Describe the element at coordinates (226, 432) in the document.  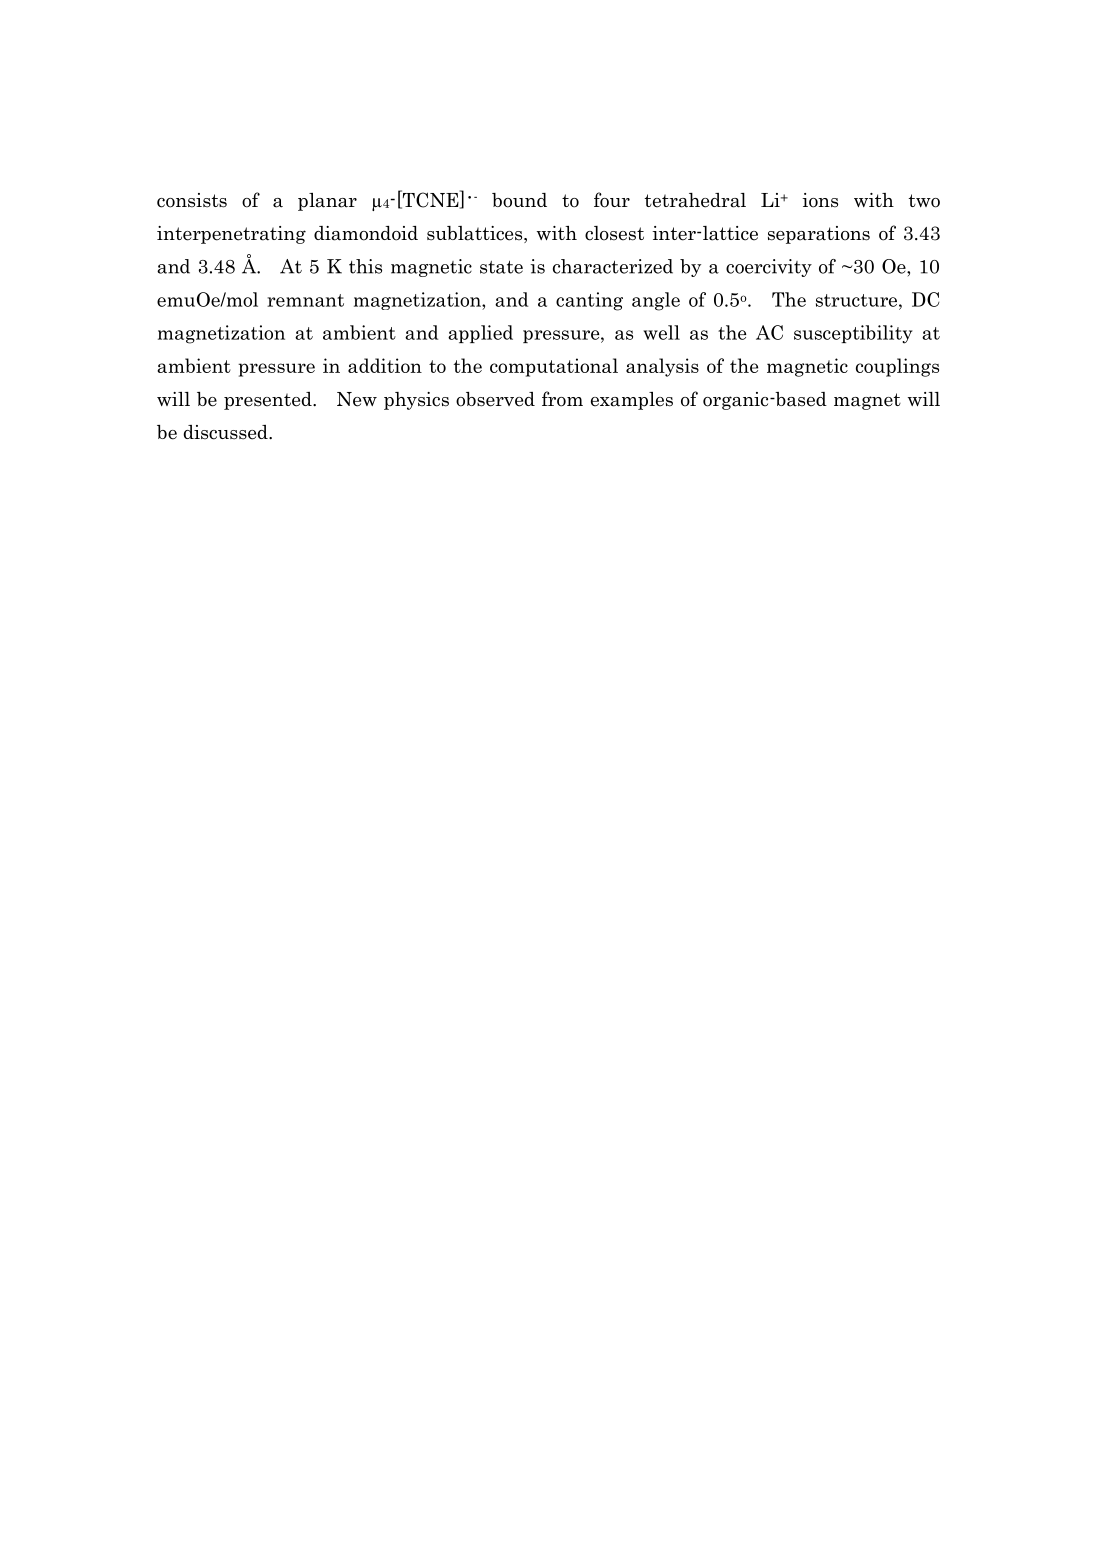
I see `discussed` at that location.
